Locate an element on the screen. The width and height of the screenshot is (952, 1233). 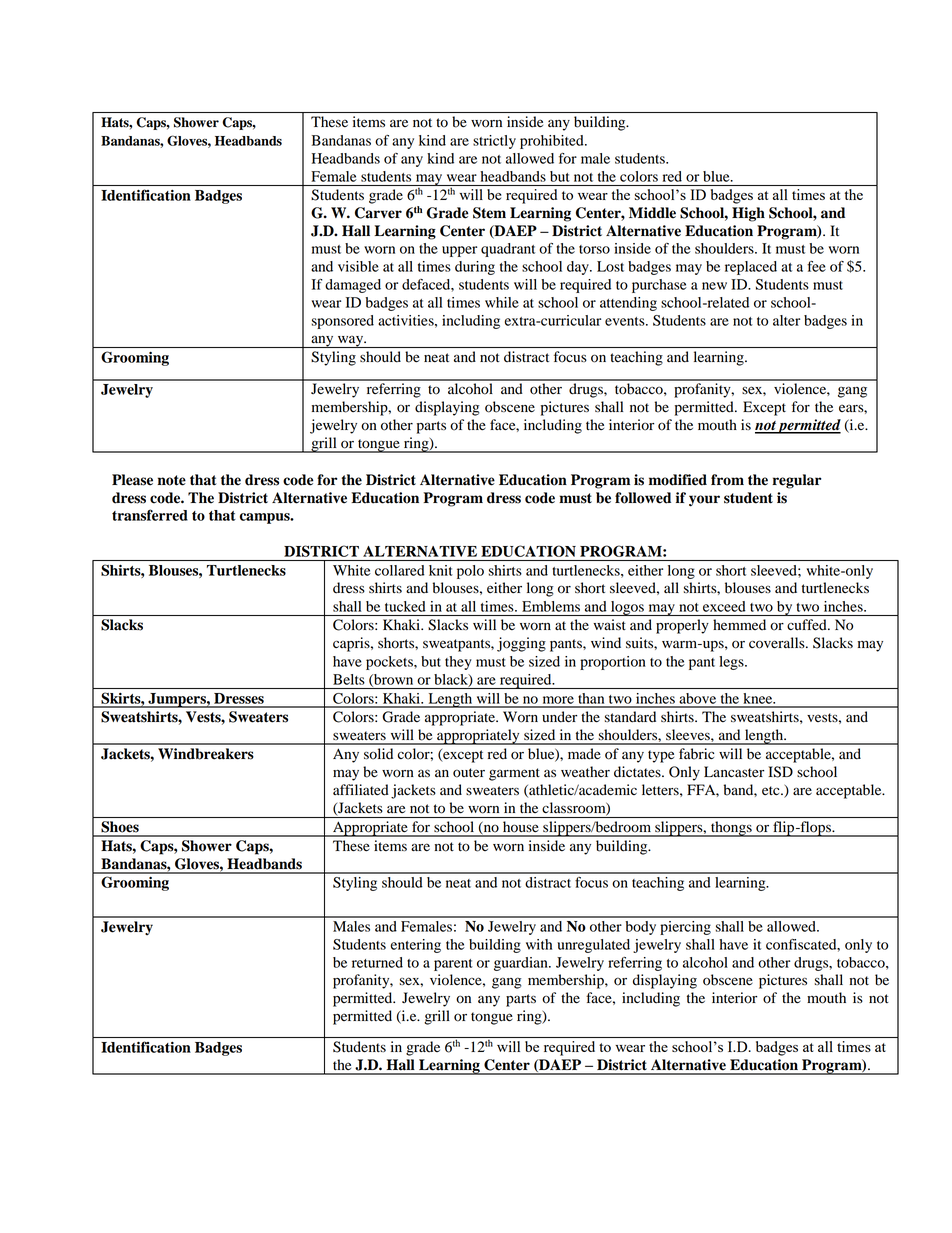
new is located at coordinates (714, 286).
